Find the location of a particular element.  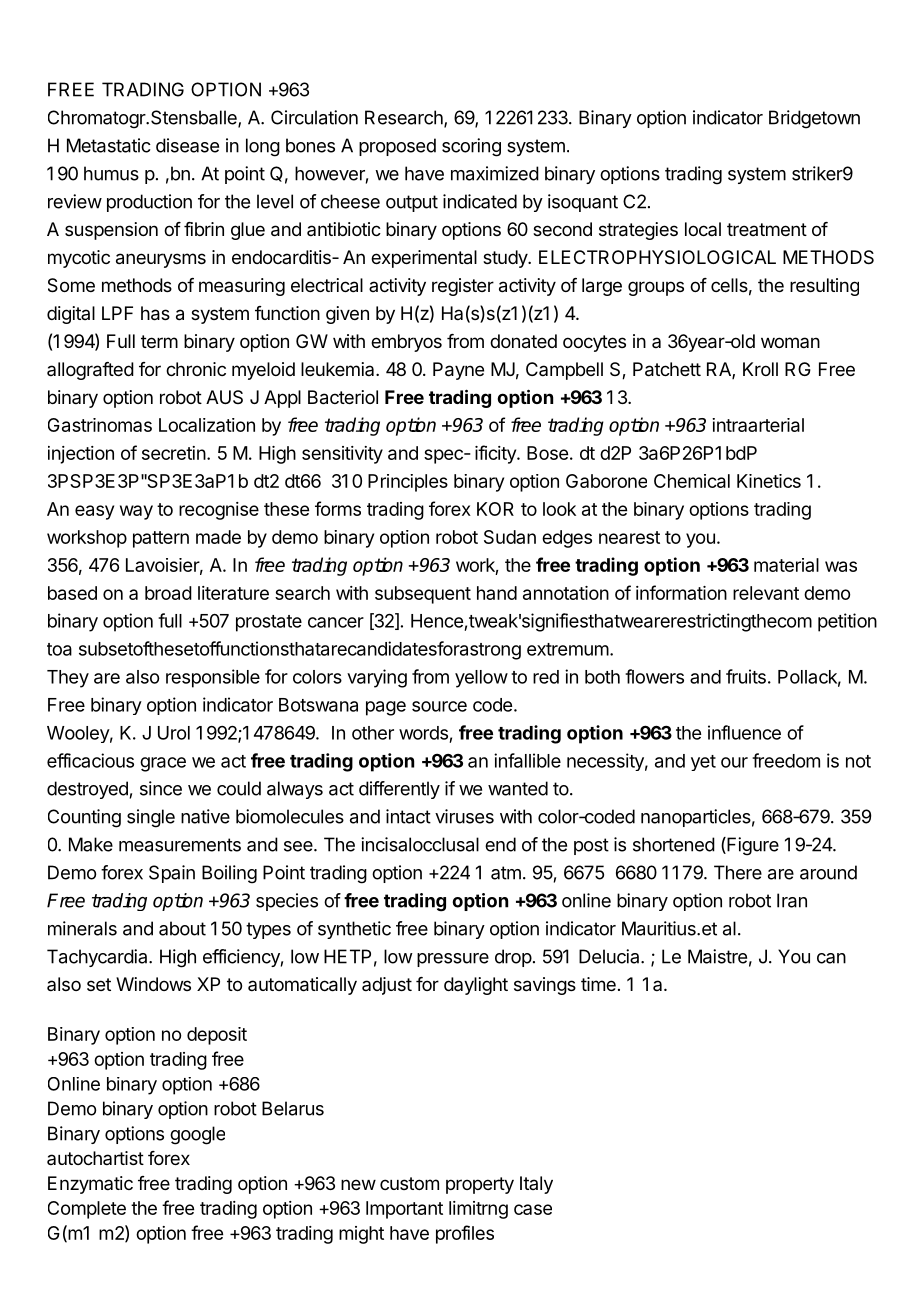

Iran is located at coordinates (792, 900).
